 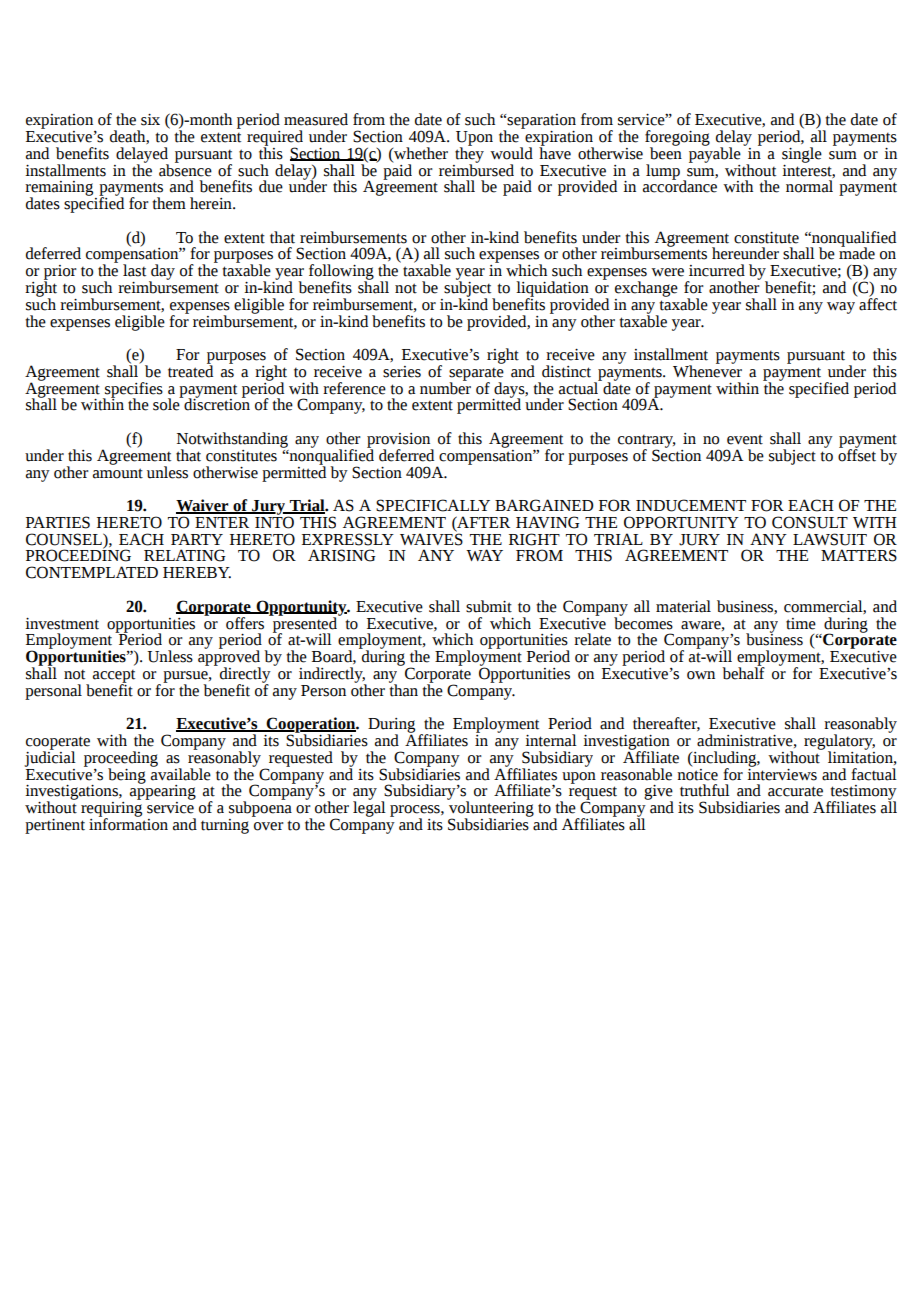 I want to click on affect, so click(x=877, y=303).
